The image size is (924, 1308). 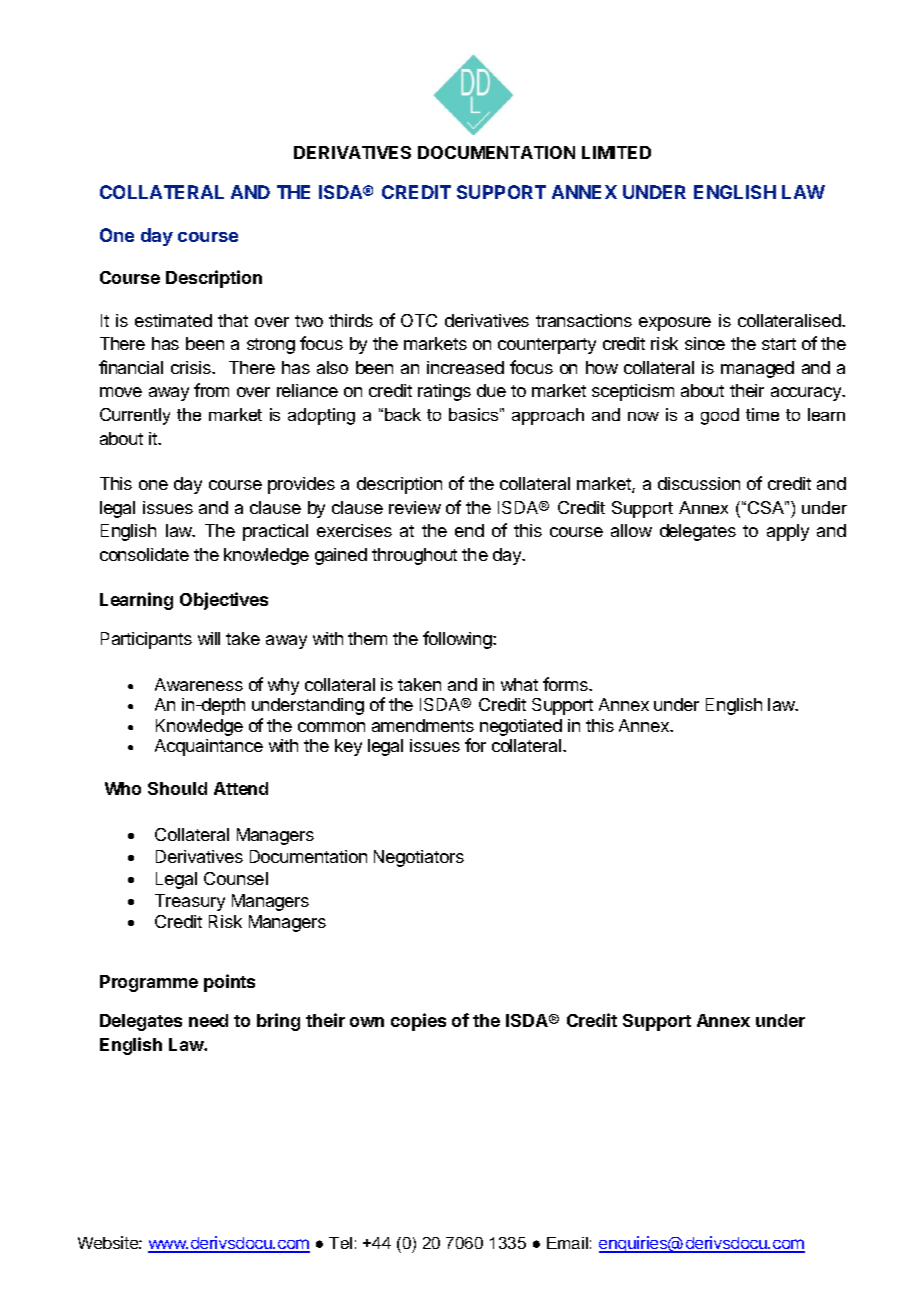 I want to click on Email, so click(x=567, y=1243).
